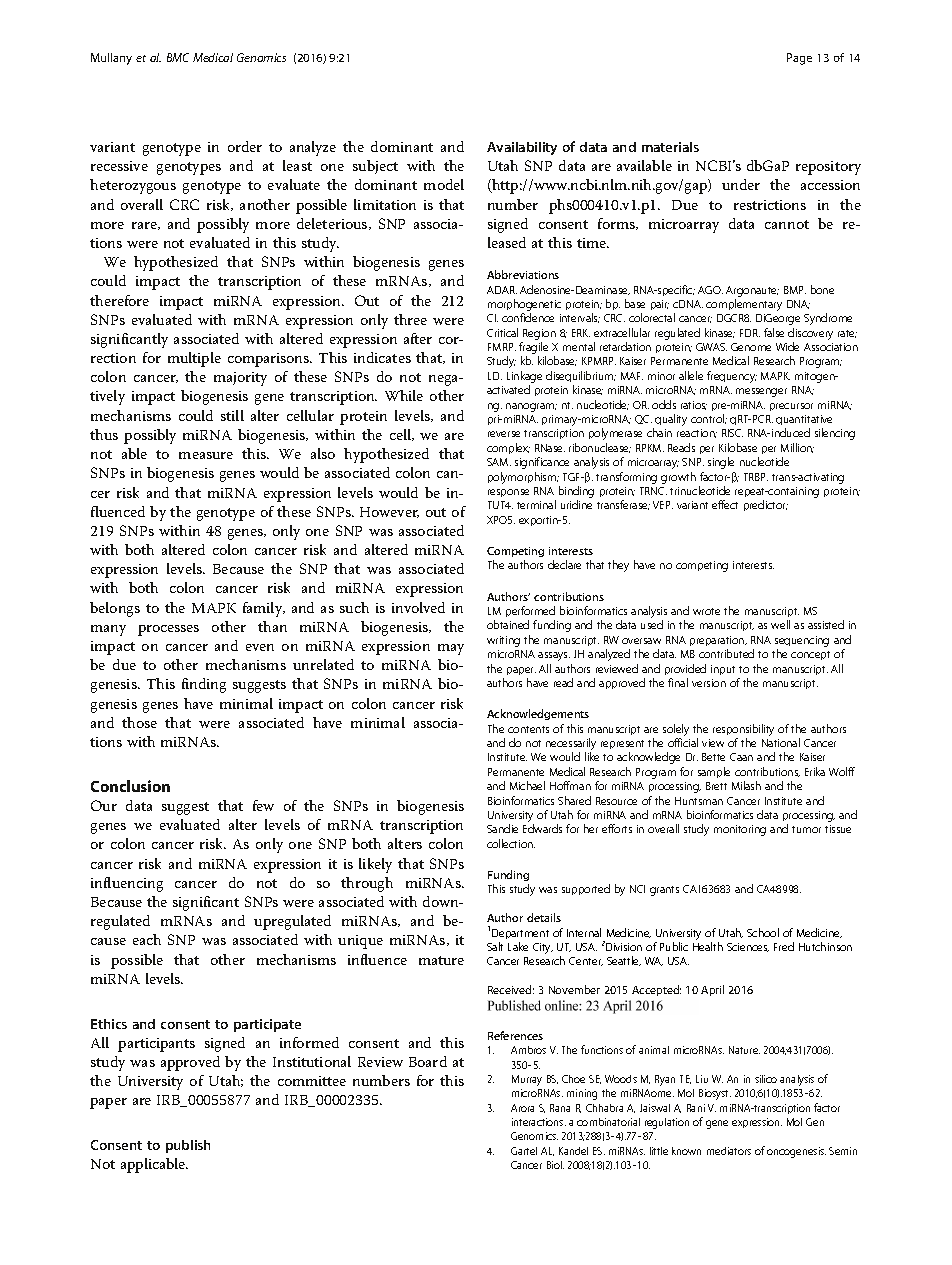 The height and width of the image is (1265, 952). I want to click on Michael, so click(527, 785).
